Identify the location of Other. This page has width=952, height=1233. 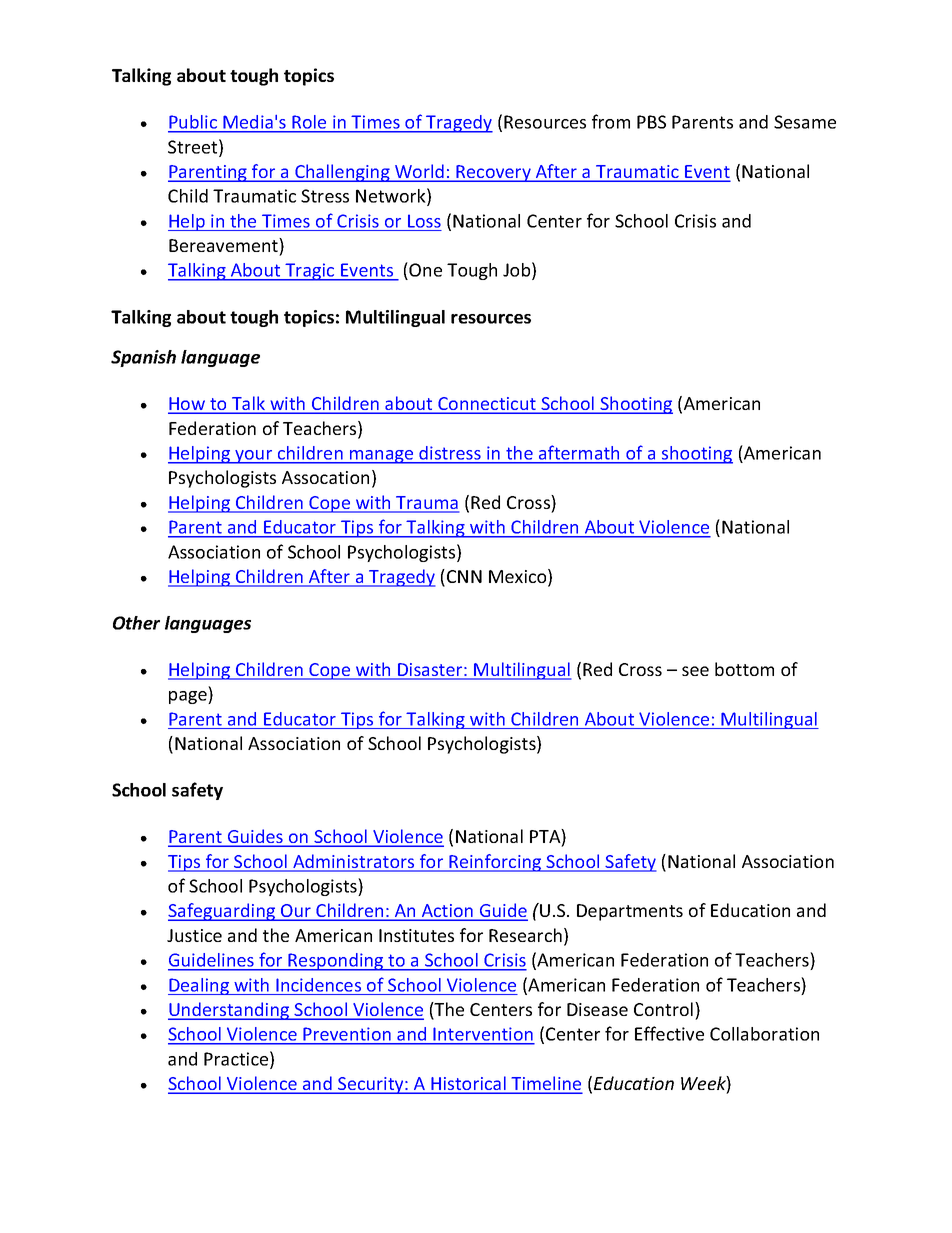
(136, 623).
